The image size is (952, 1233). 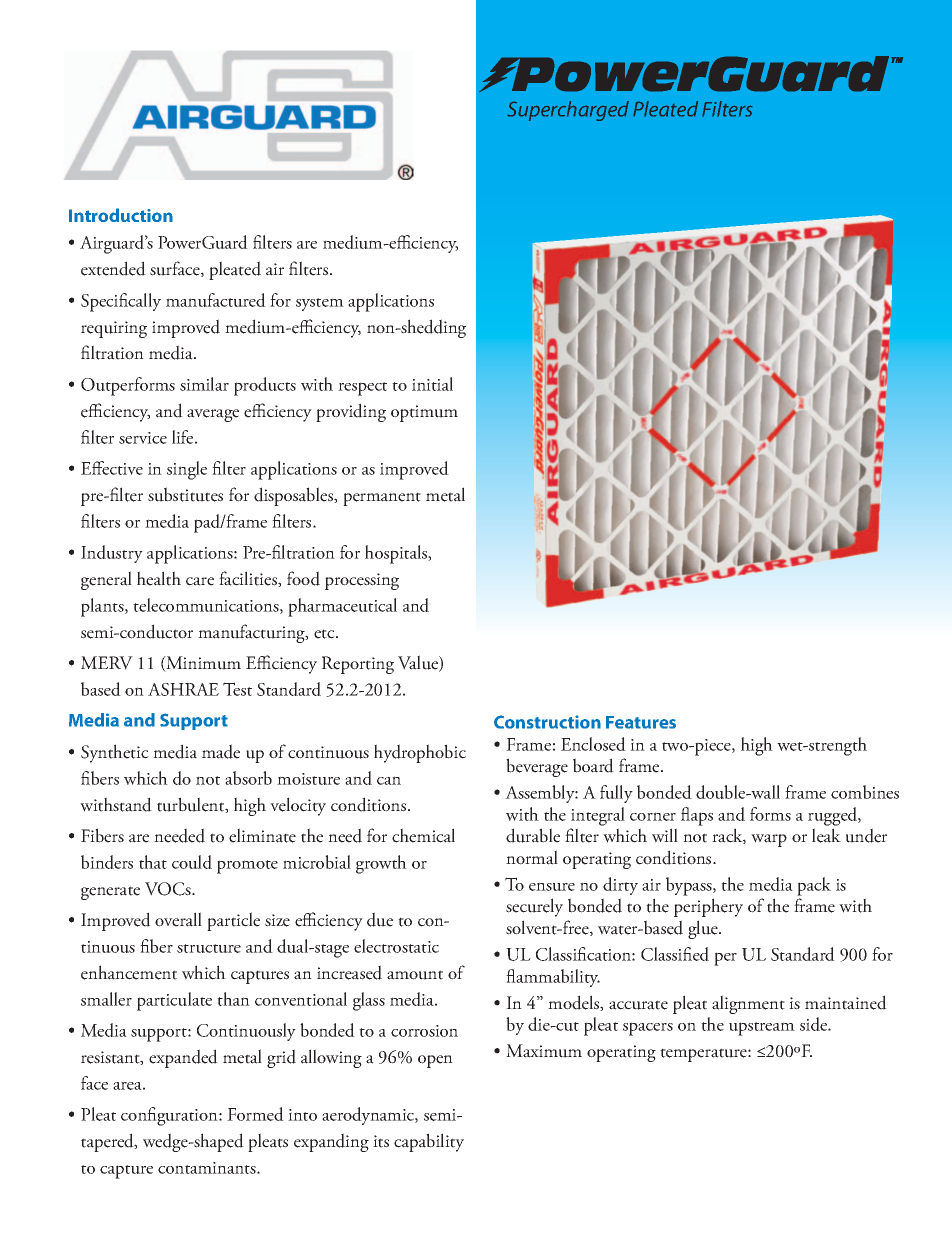 I want to click on Introduction, so click(x=121, y=215).
